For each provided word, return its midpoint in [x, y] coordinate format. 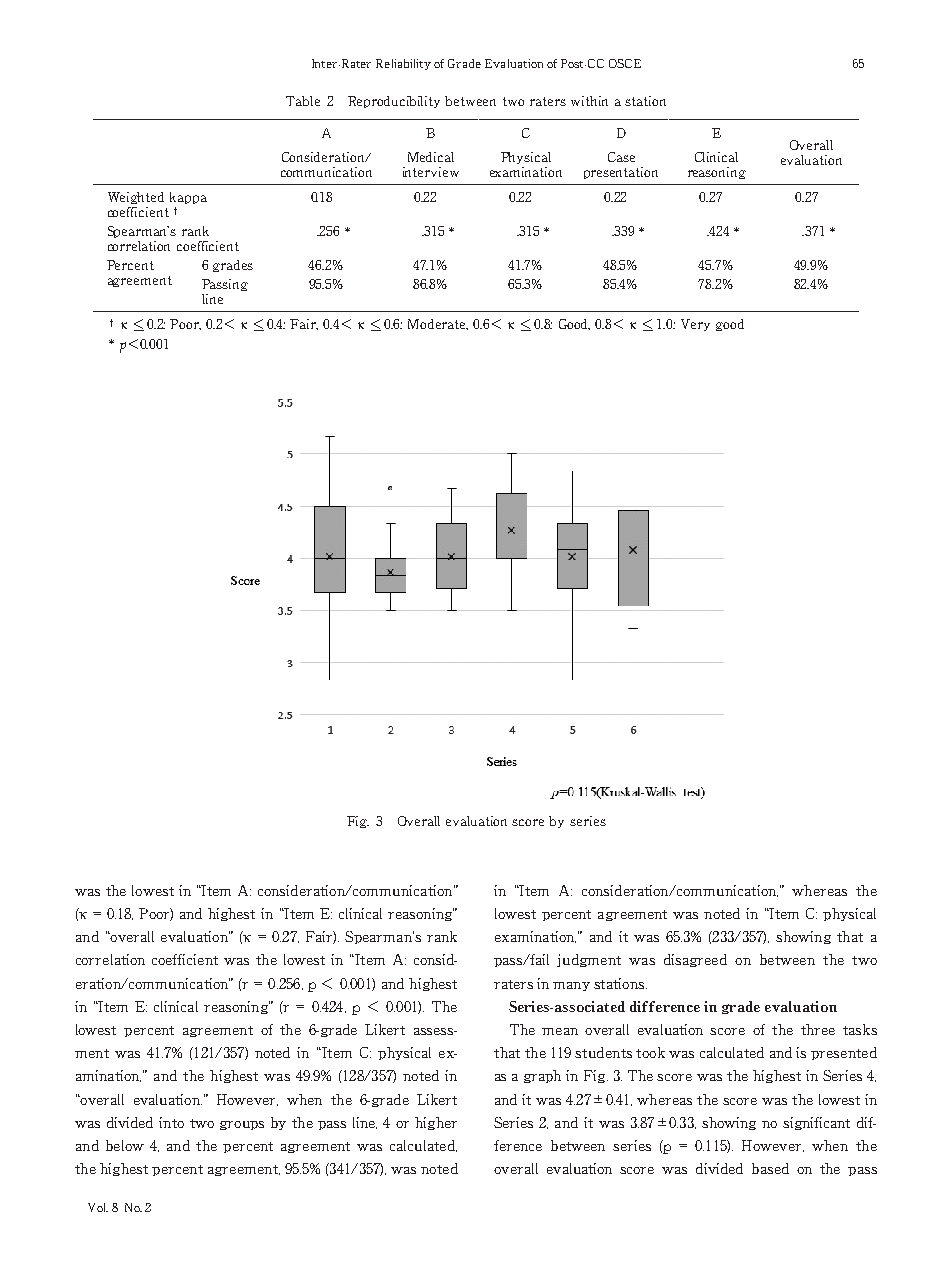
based [770, 1168]
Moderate [438, 324]
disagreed [695, 960]
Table [303, 101]
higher [436, 1123]
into [171, 1122]
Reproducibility [394, 102]
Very [695, 325]
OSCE [625, 63]
